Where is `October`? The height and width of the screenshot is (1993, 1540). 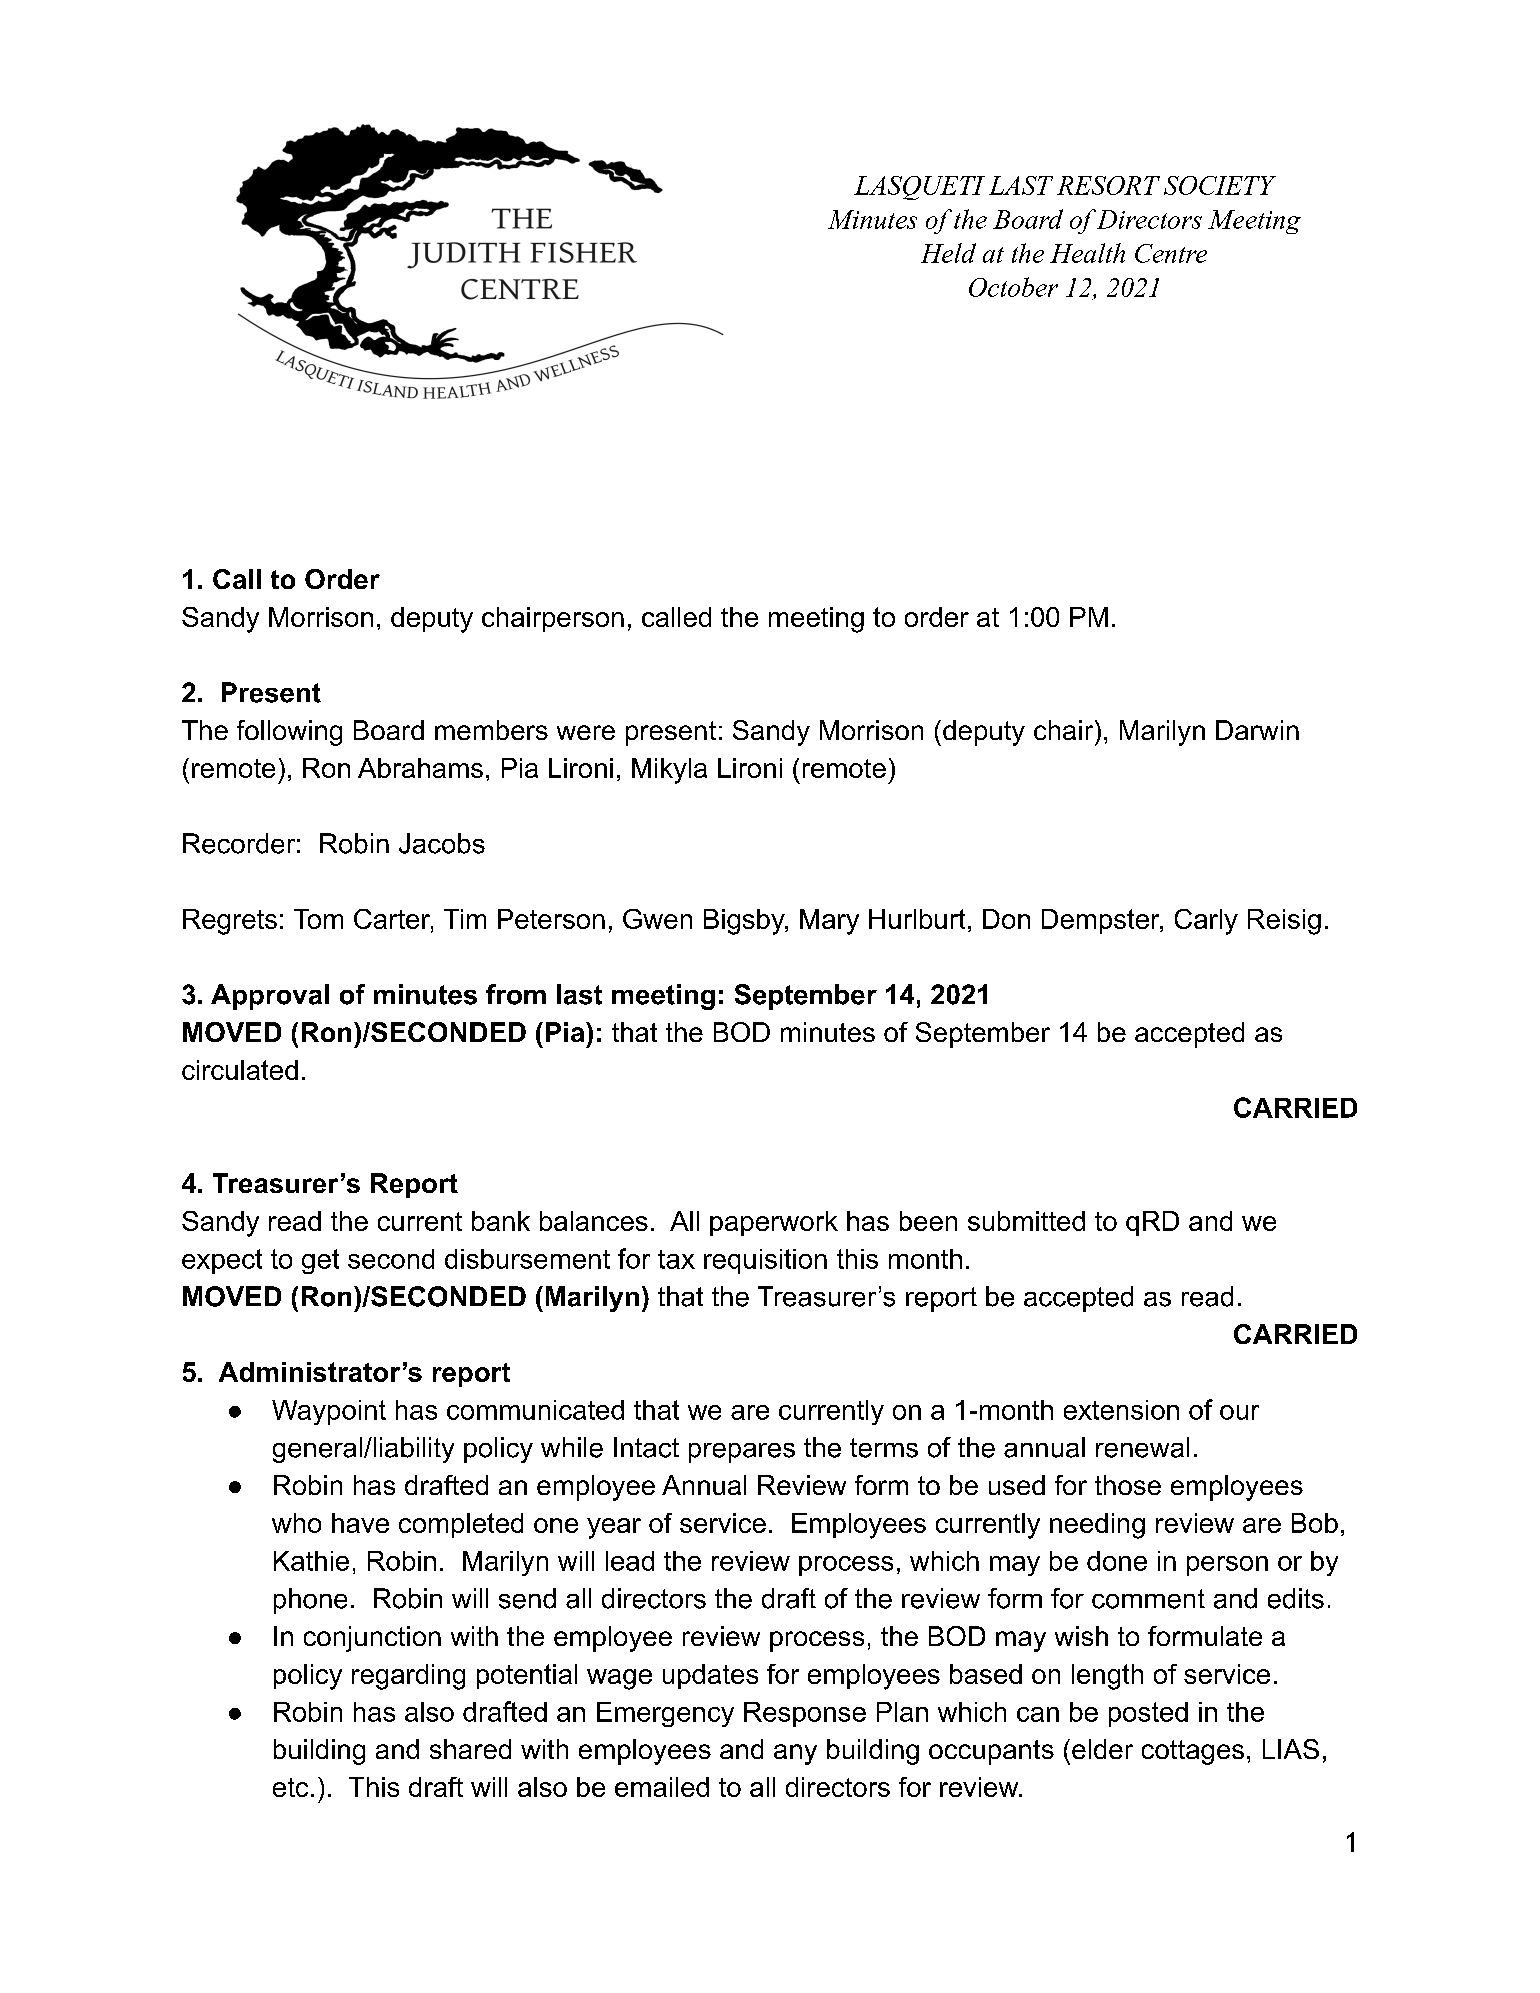 October is located at coordinates (1013, 287).
